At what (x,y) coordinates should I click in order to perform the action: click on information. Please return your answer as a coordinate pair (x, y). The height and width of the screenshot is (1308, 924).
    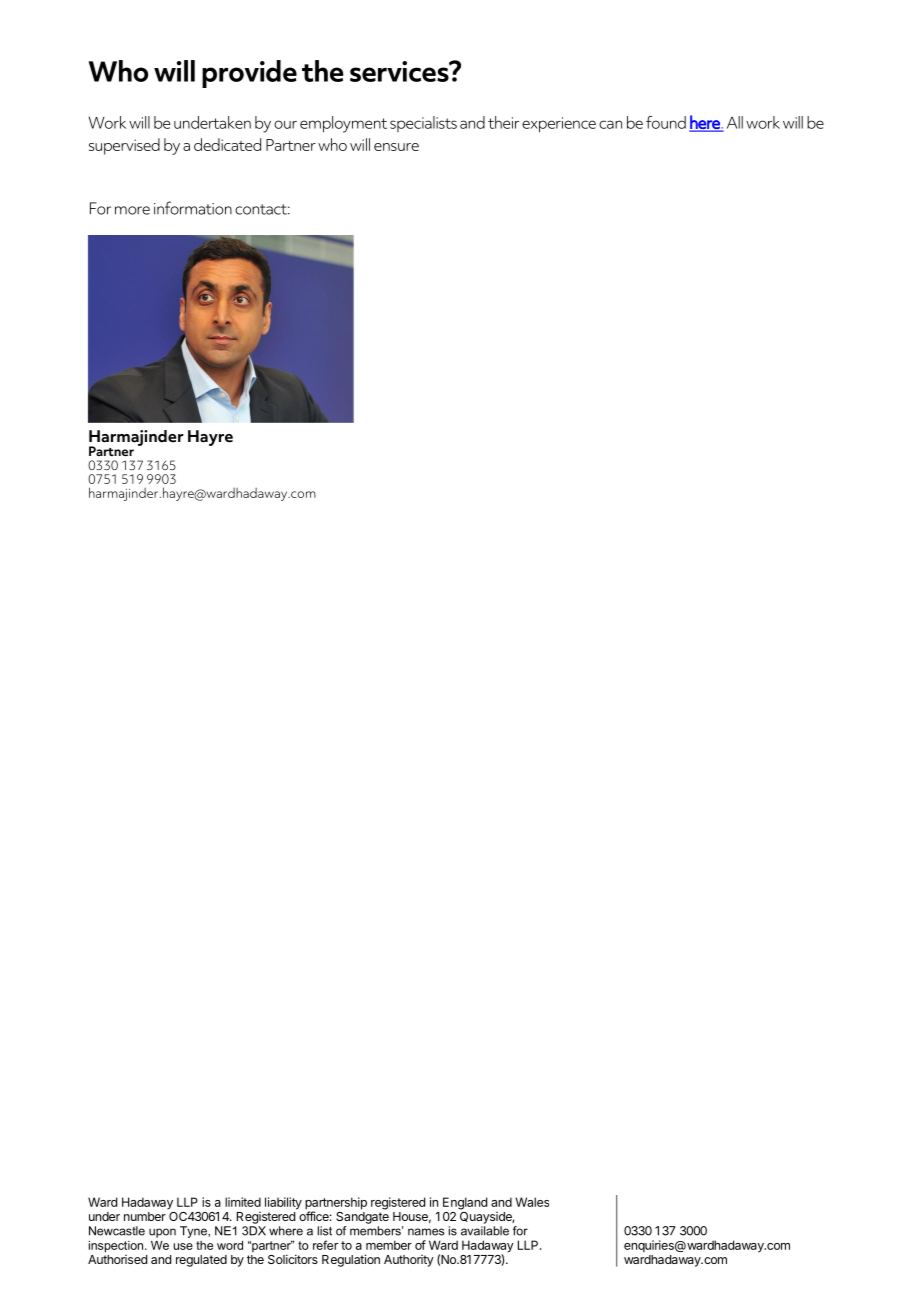
    Looking at the image, I should click on (193, 208).
